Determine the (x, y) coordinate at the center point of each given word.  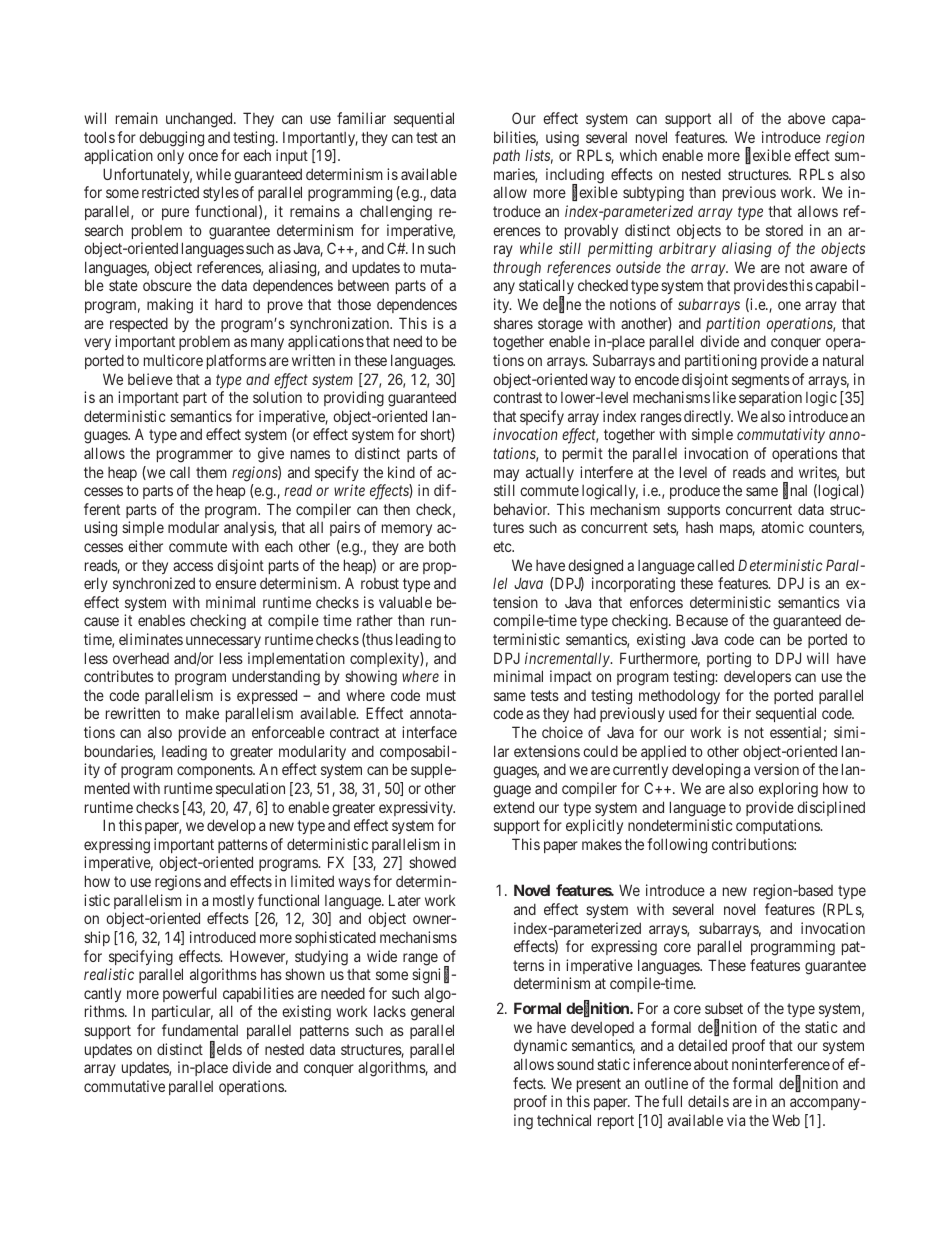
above (806, 118)
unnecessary (223, 642)
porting (729, 660)
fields (226, 1050)
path (506, 156)
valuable (405, 602)
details (708, 1101)
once (203, 156)
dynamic (540, 1046)
